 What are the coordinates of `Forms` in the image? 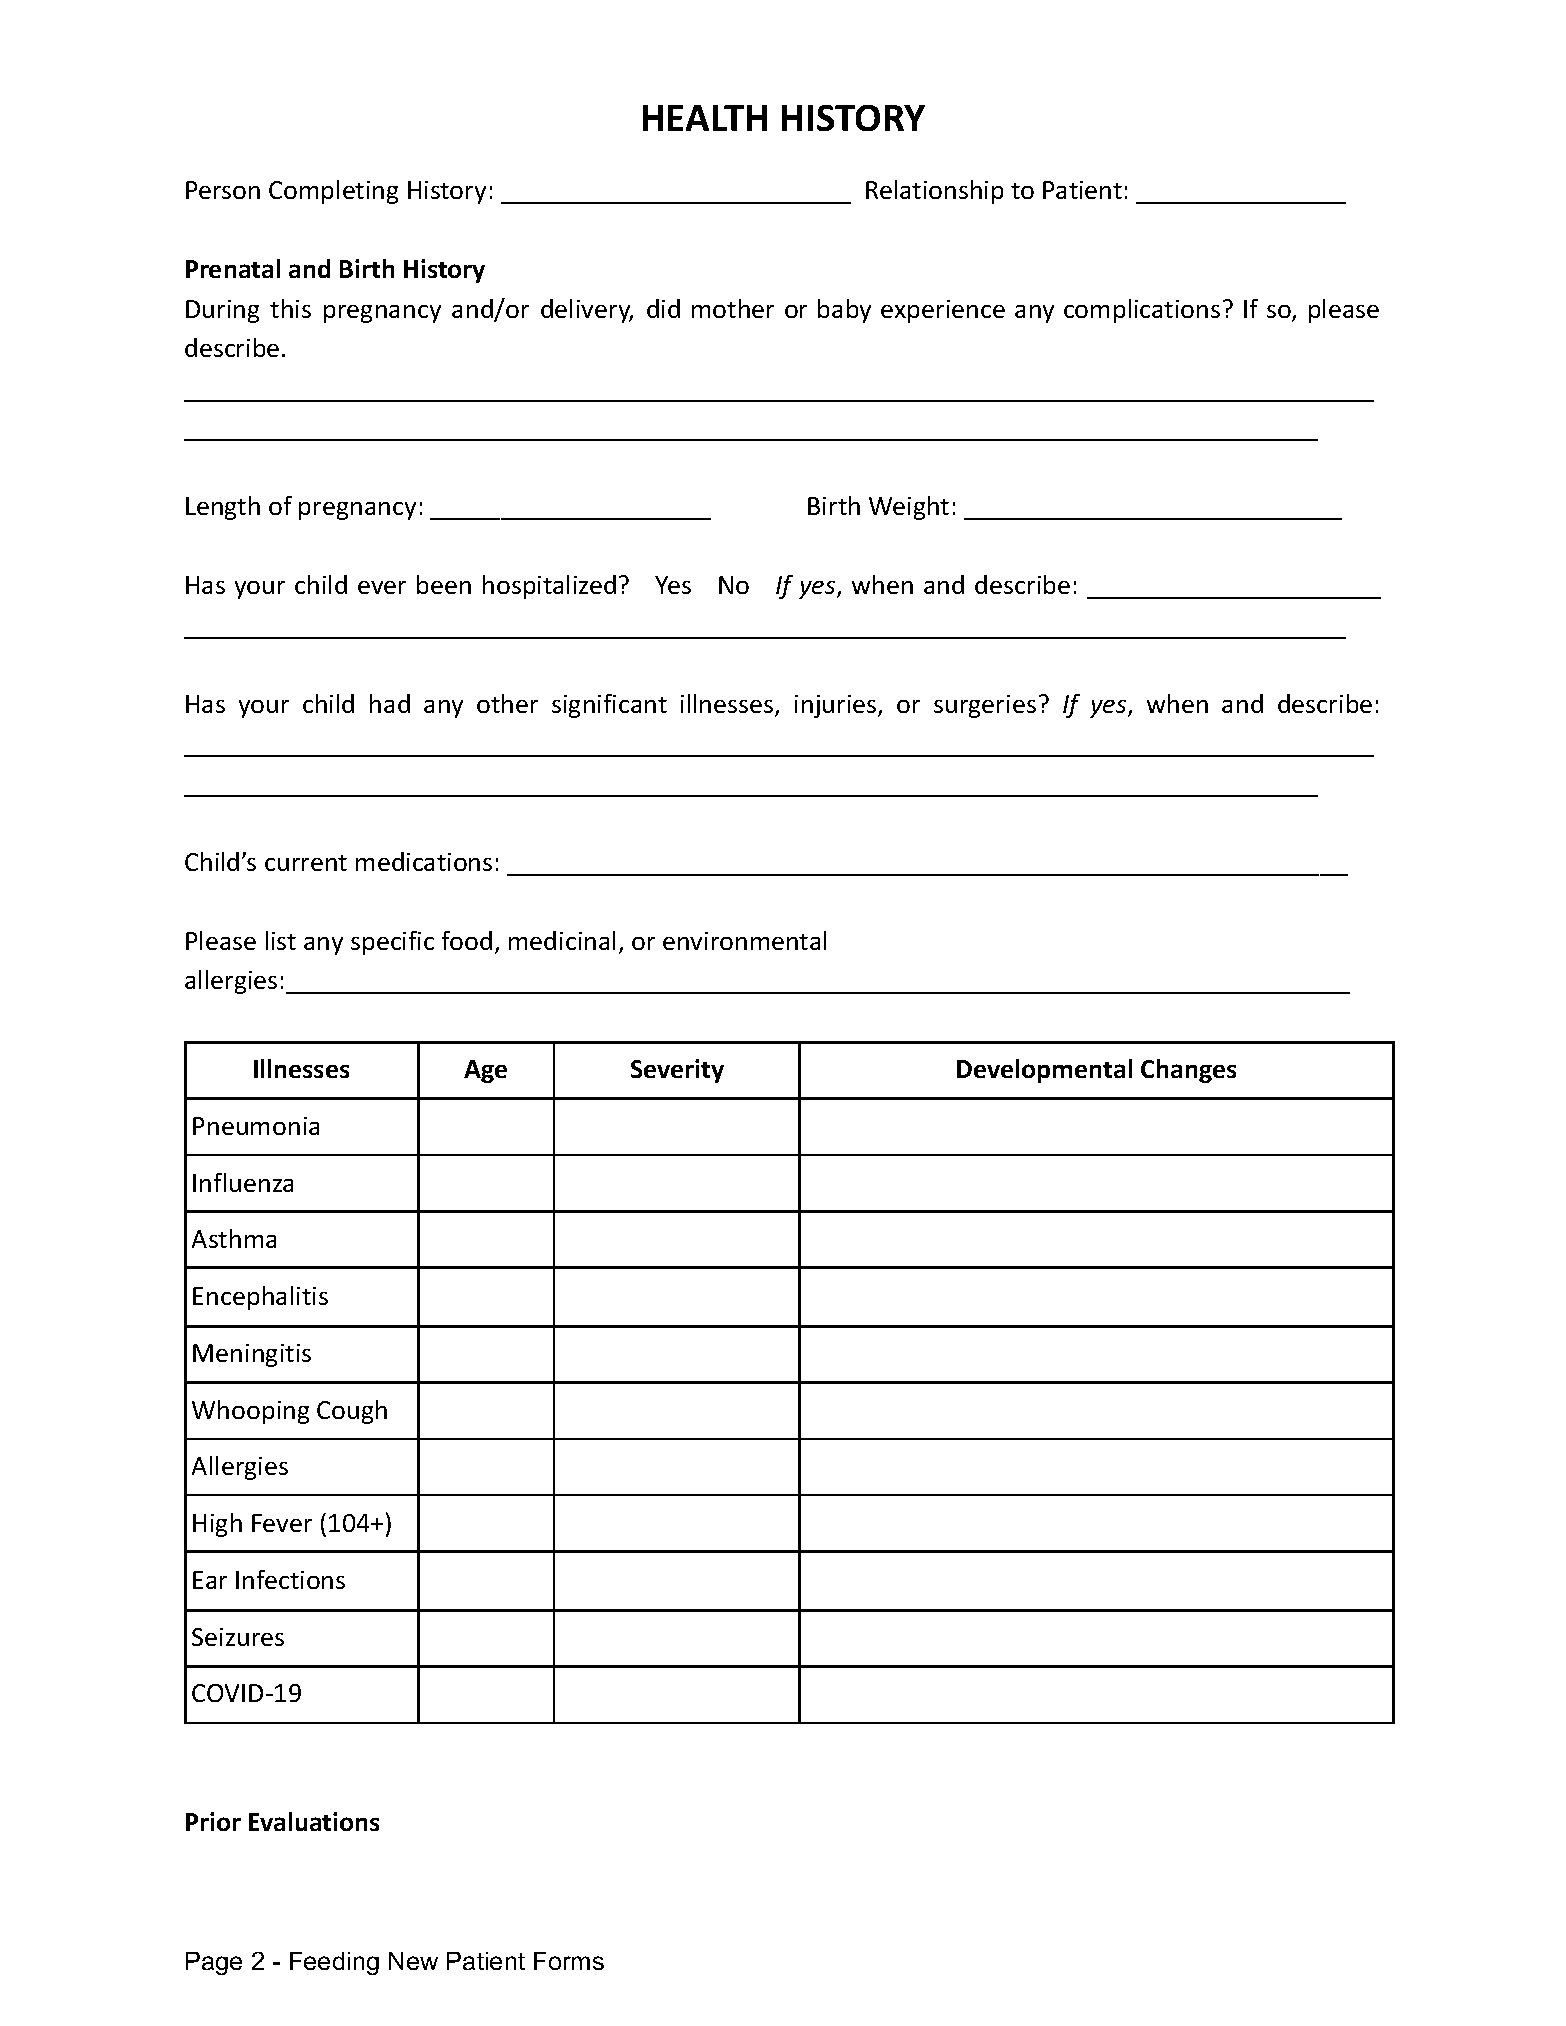 It's located at (569, 1961).
